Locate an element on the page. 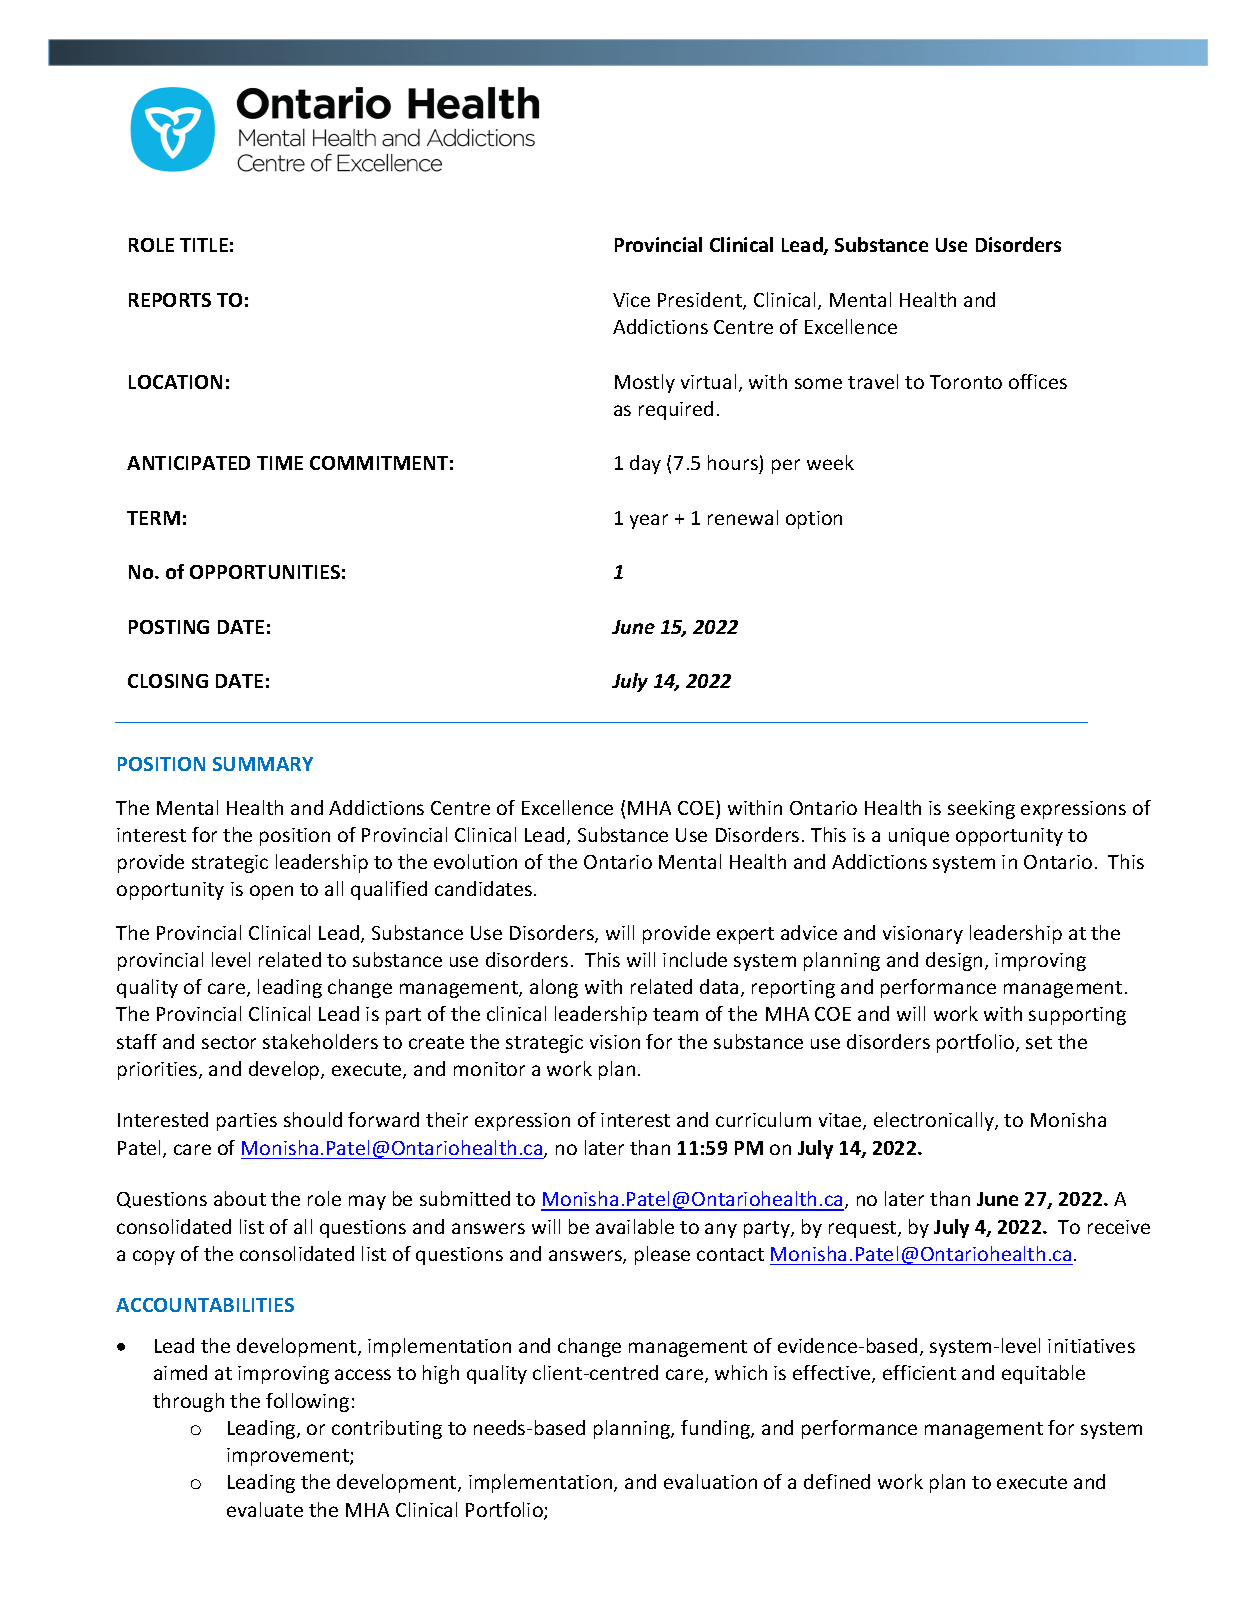  offices is located at coordinates (1038, 381).
